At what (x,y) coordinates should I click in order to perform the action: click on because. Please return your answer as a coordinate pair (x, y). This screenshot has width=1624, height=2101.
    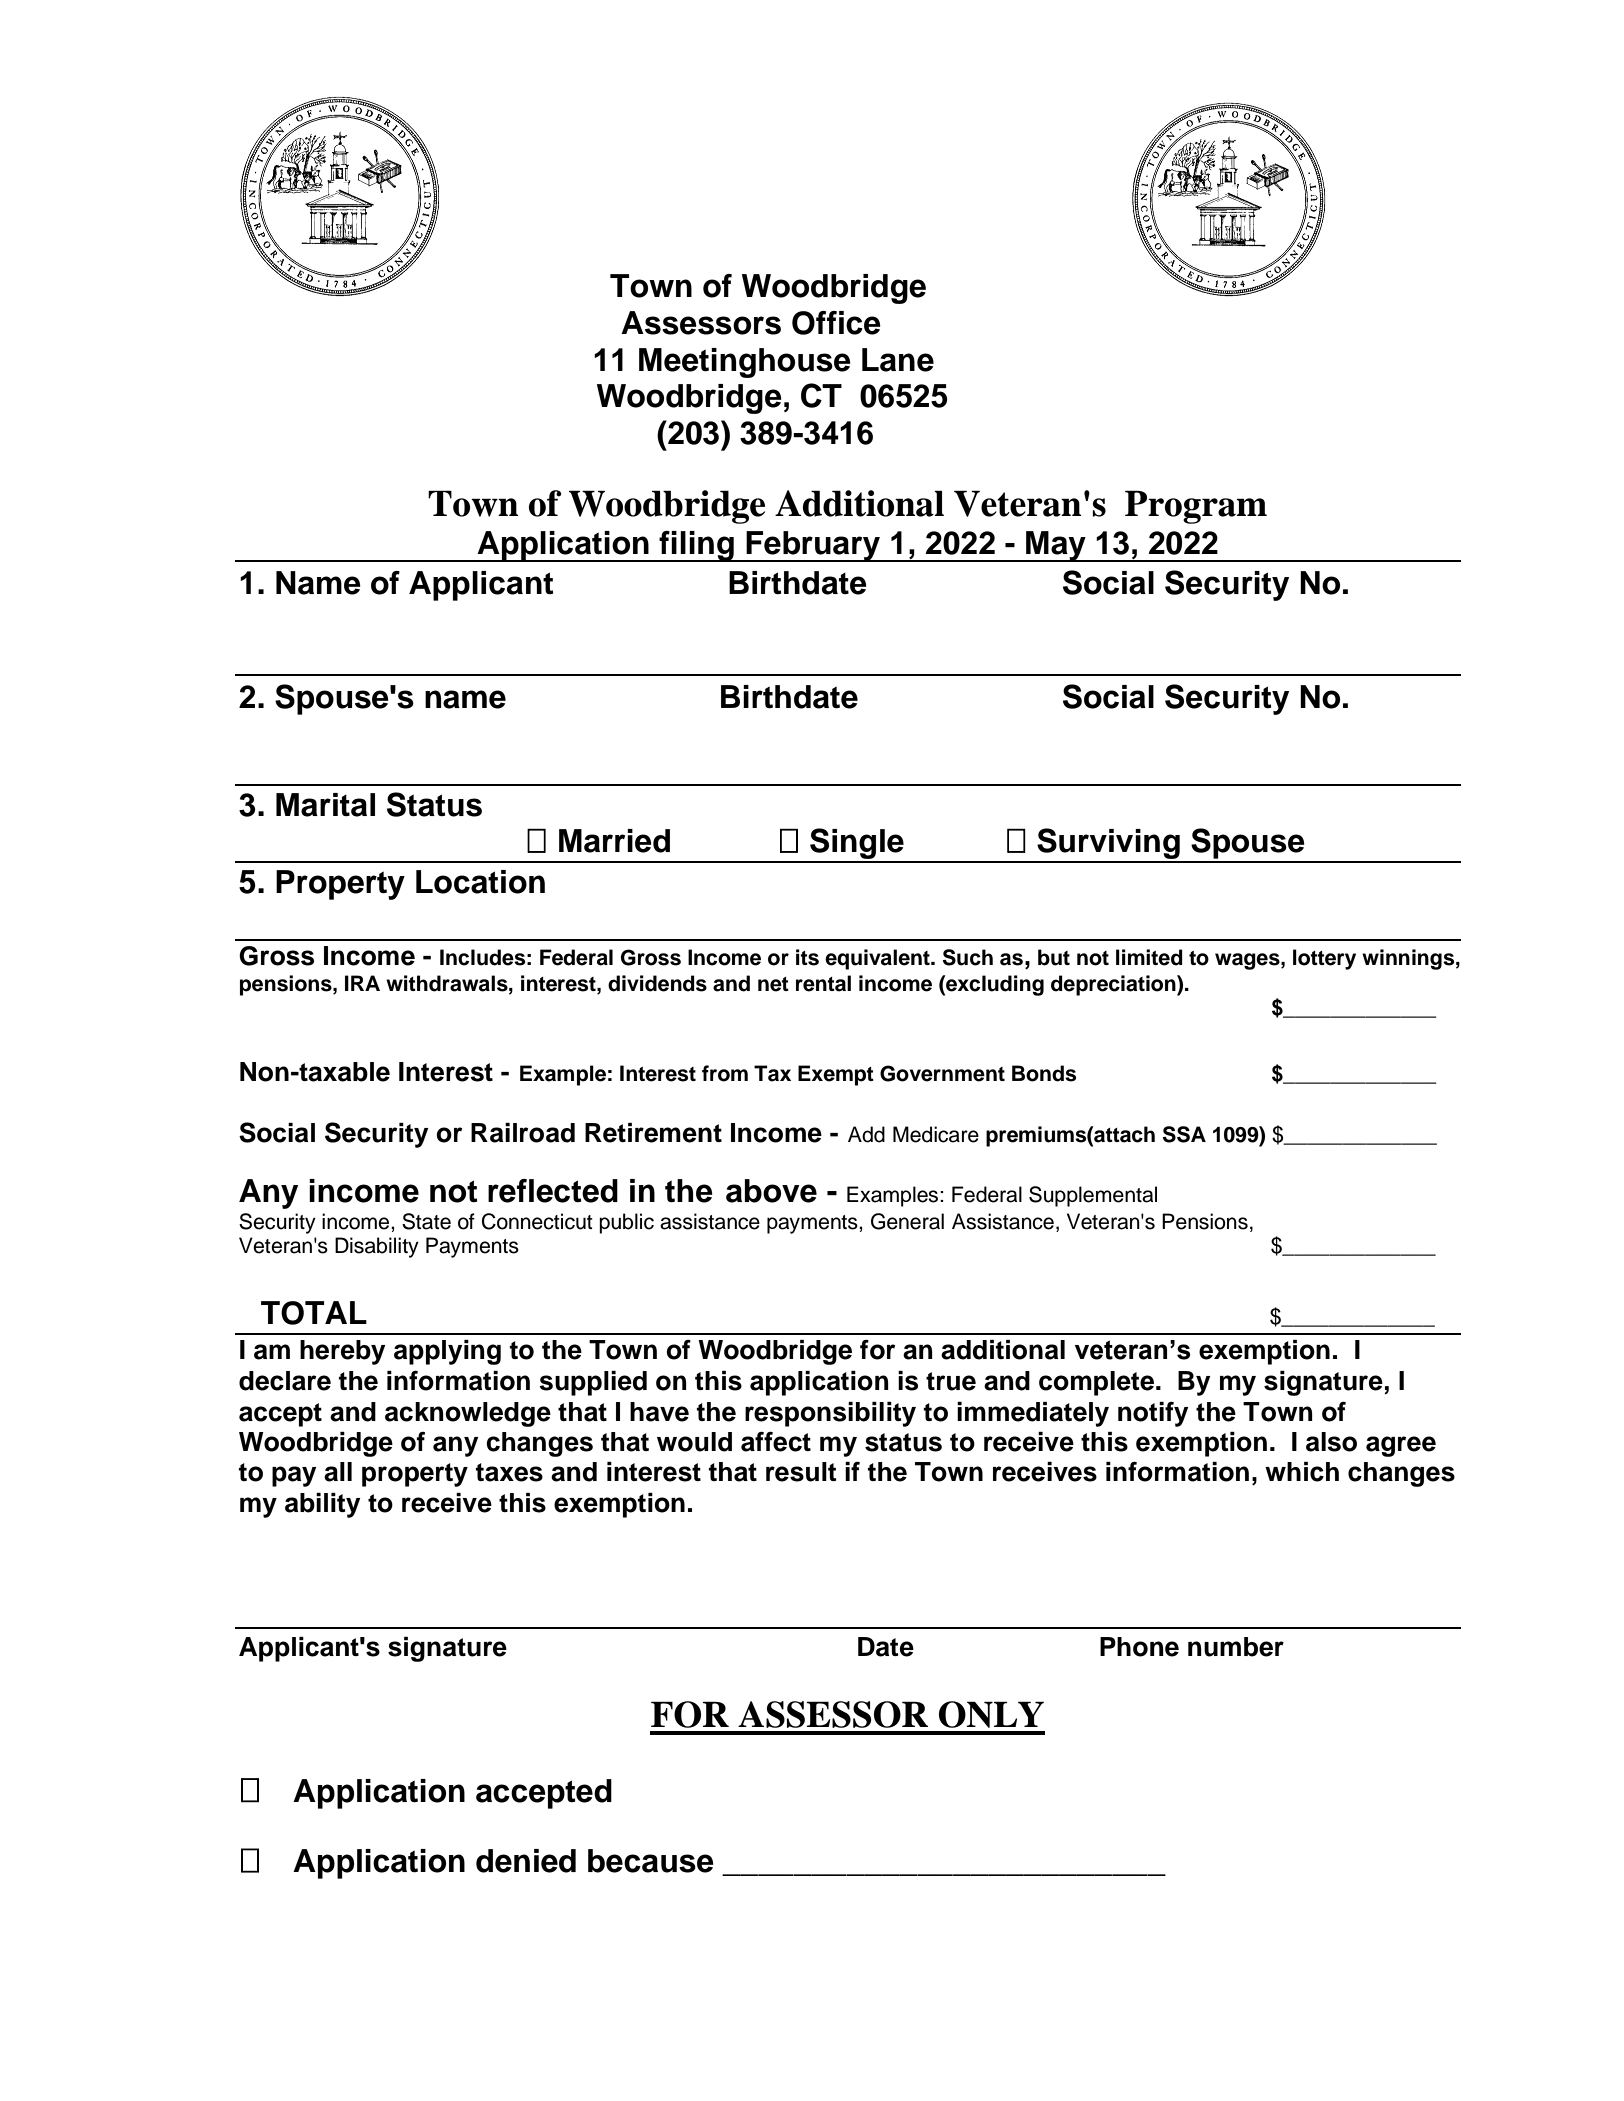
    Looking at the image, I should click on (651, 1861).
